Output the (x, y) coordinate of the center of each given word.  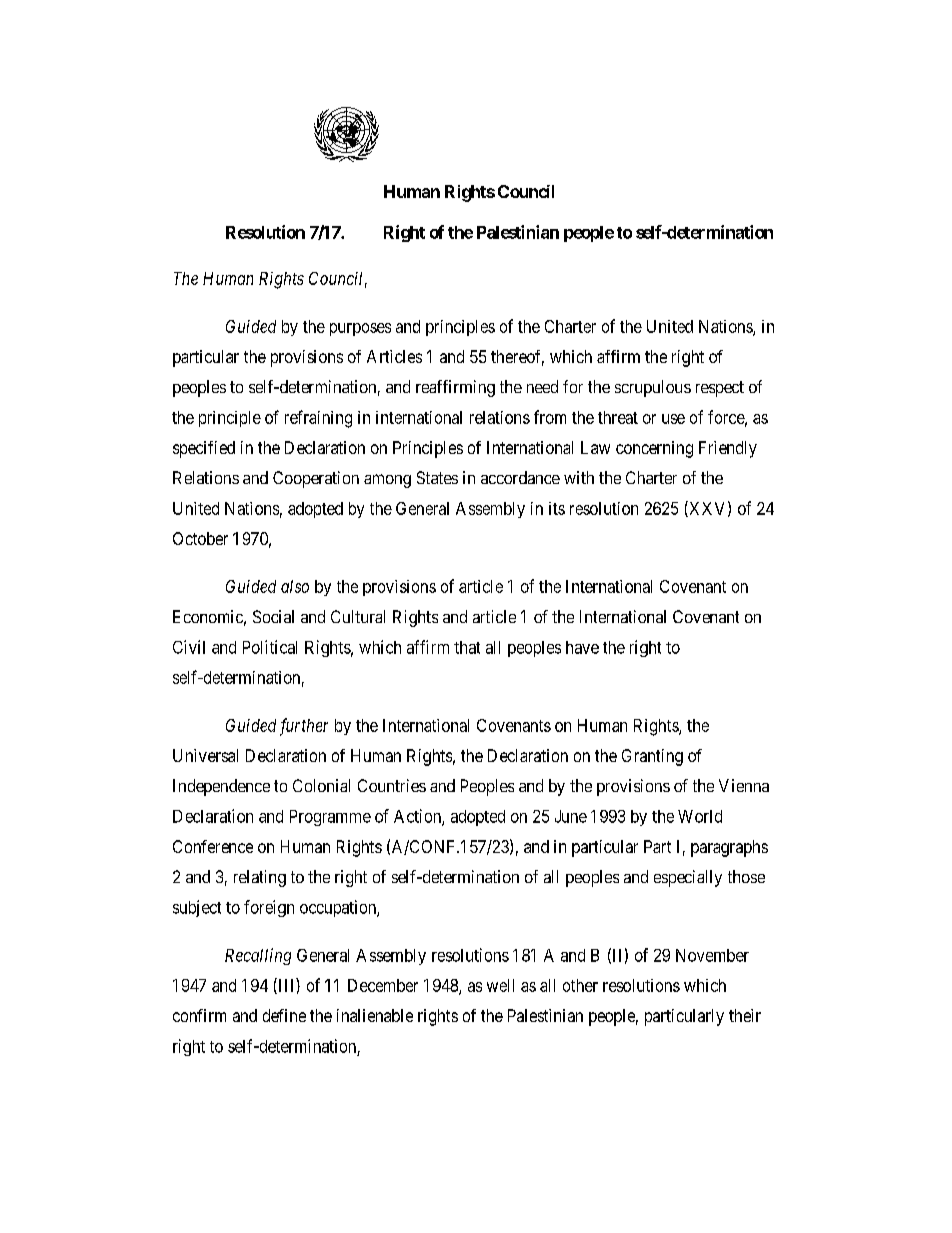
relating (260, 878)
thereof (517, 358)
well (500, 985)
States (437, 477)
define (284, 1015)
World (700, 816)
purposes (360, 329)
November (712, 955)
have (582, 647)
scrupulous (653, 388)
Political (270, 647)
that (467, 647)
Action (418, 817)
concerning (654, 449)
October (200, 538)
